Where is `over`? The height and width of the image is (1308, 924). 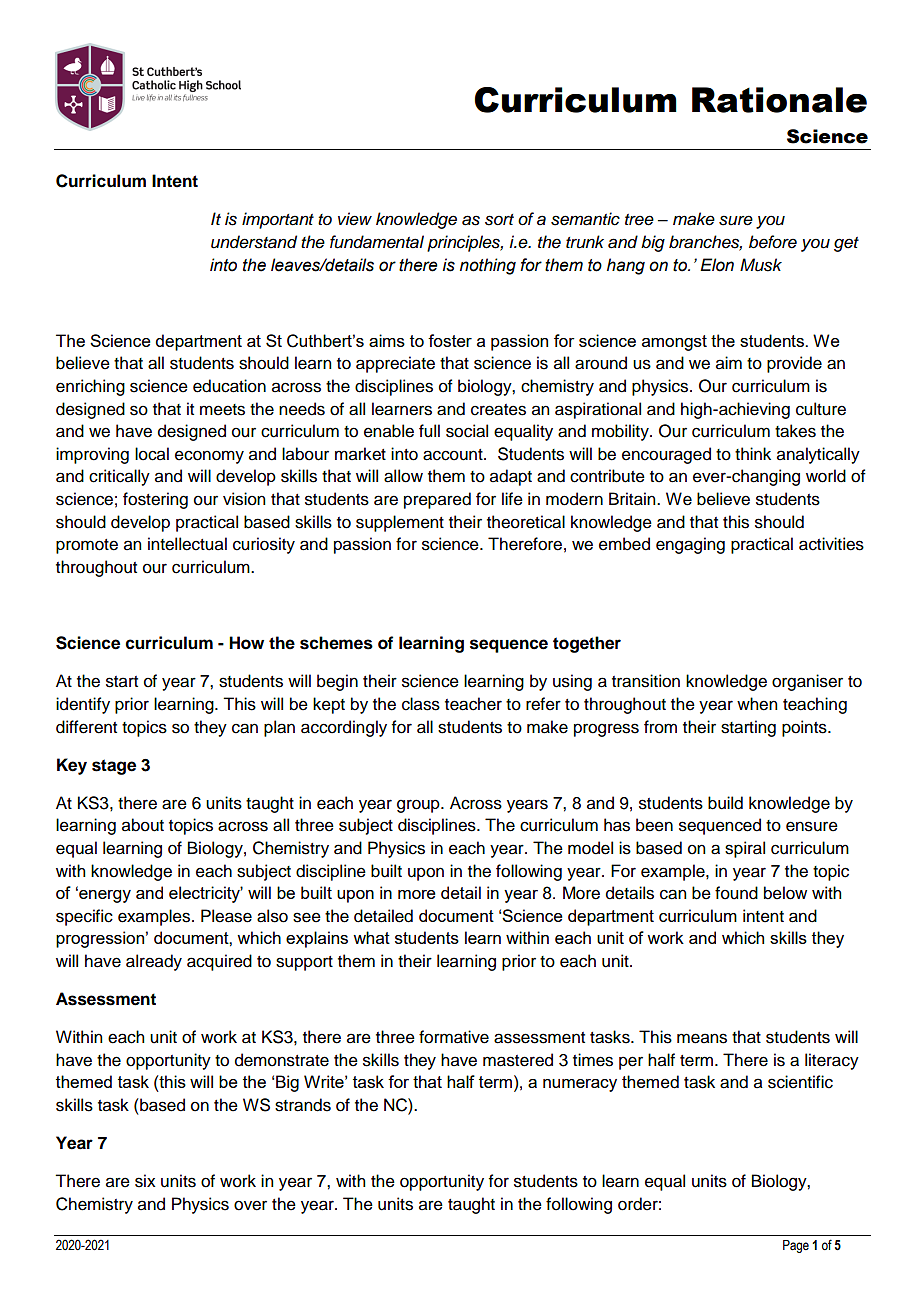
over is located at coordinates (250, 1205).
